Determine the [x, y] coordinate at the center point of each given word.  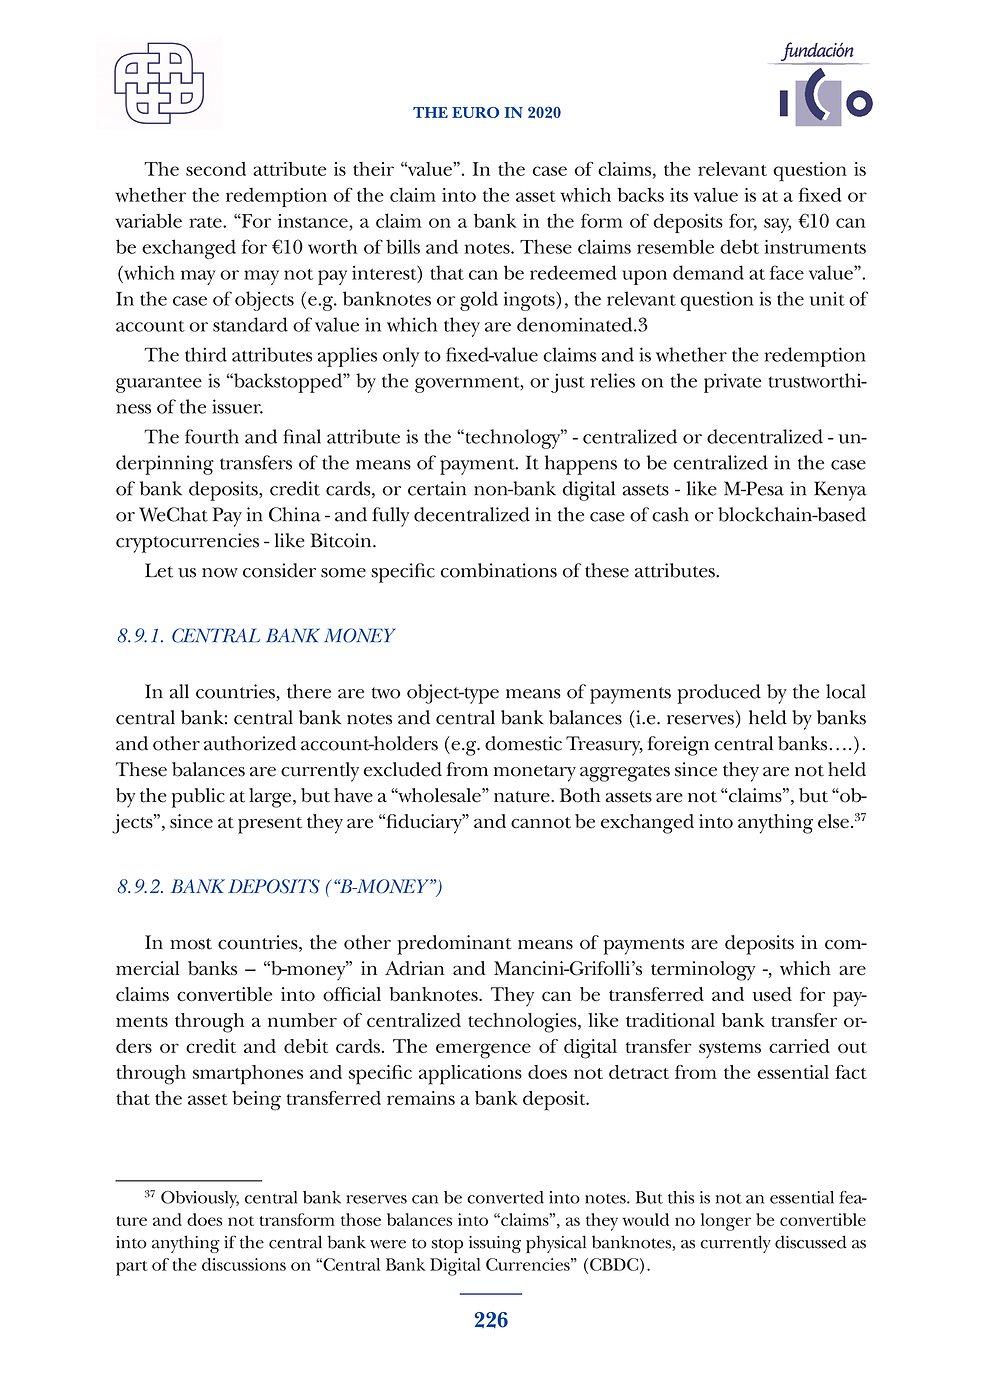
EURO [475, 112]
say [777, 225]
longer [726, 1222]
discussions [244, 1264]
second [216, 169]
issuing [495, 1244]
